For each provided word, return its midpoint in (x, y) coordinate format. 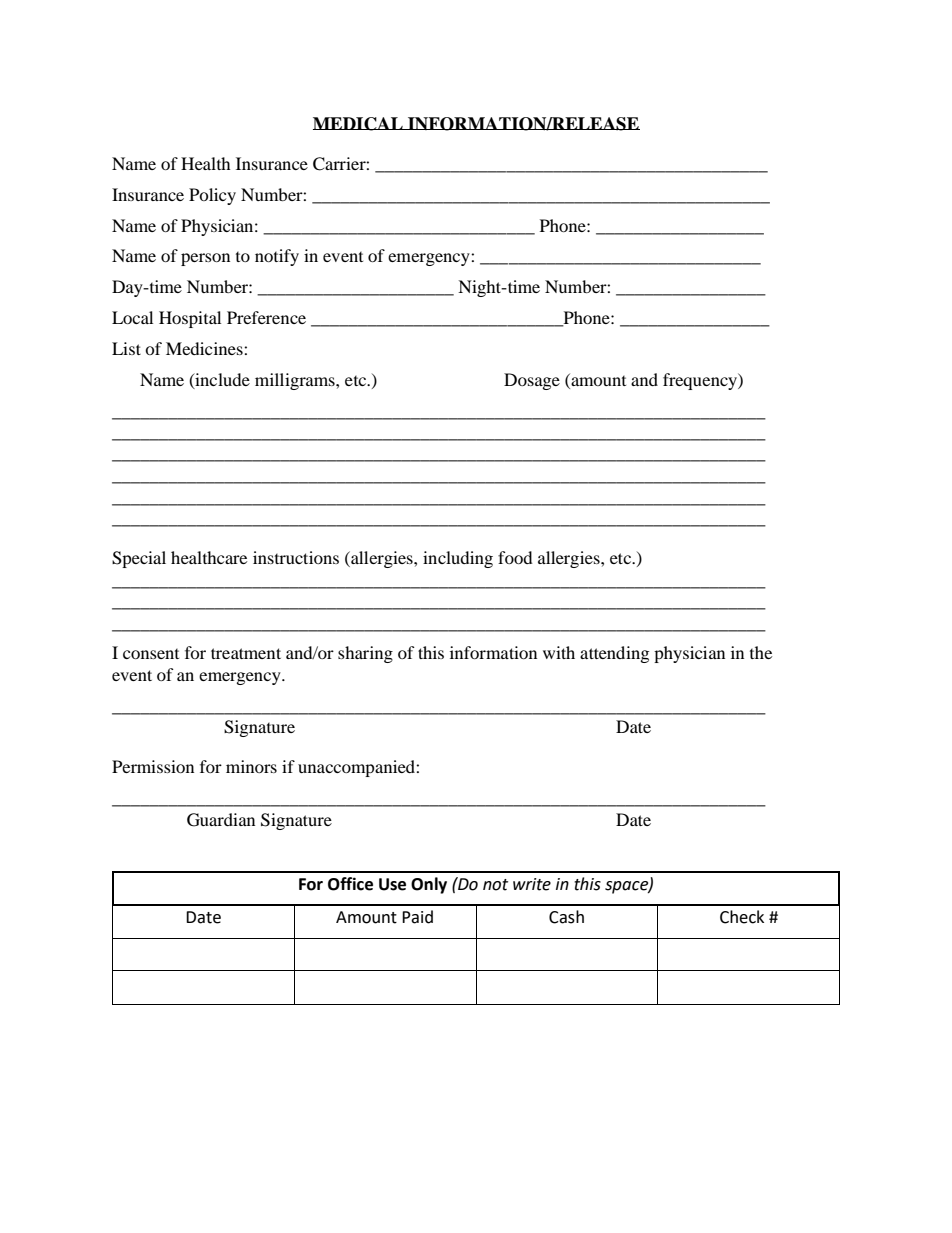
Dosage (532, 381)
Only (429, 885)
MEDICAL (359, 124)
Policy (212, 196)
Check (742, 917)
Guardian (221, 820)
